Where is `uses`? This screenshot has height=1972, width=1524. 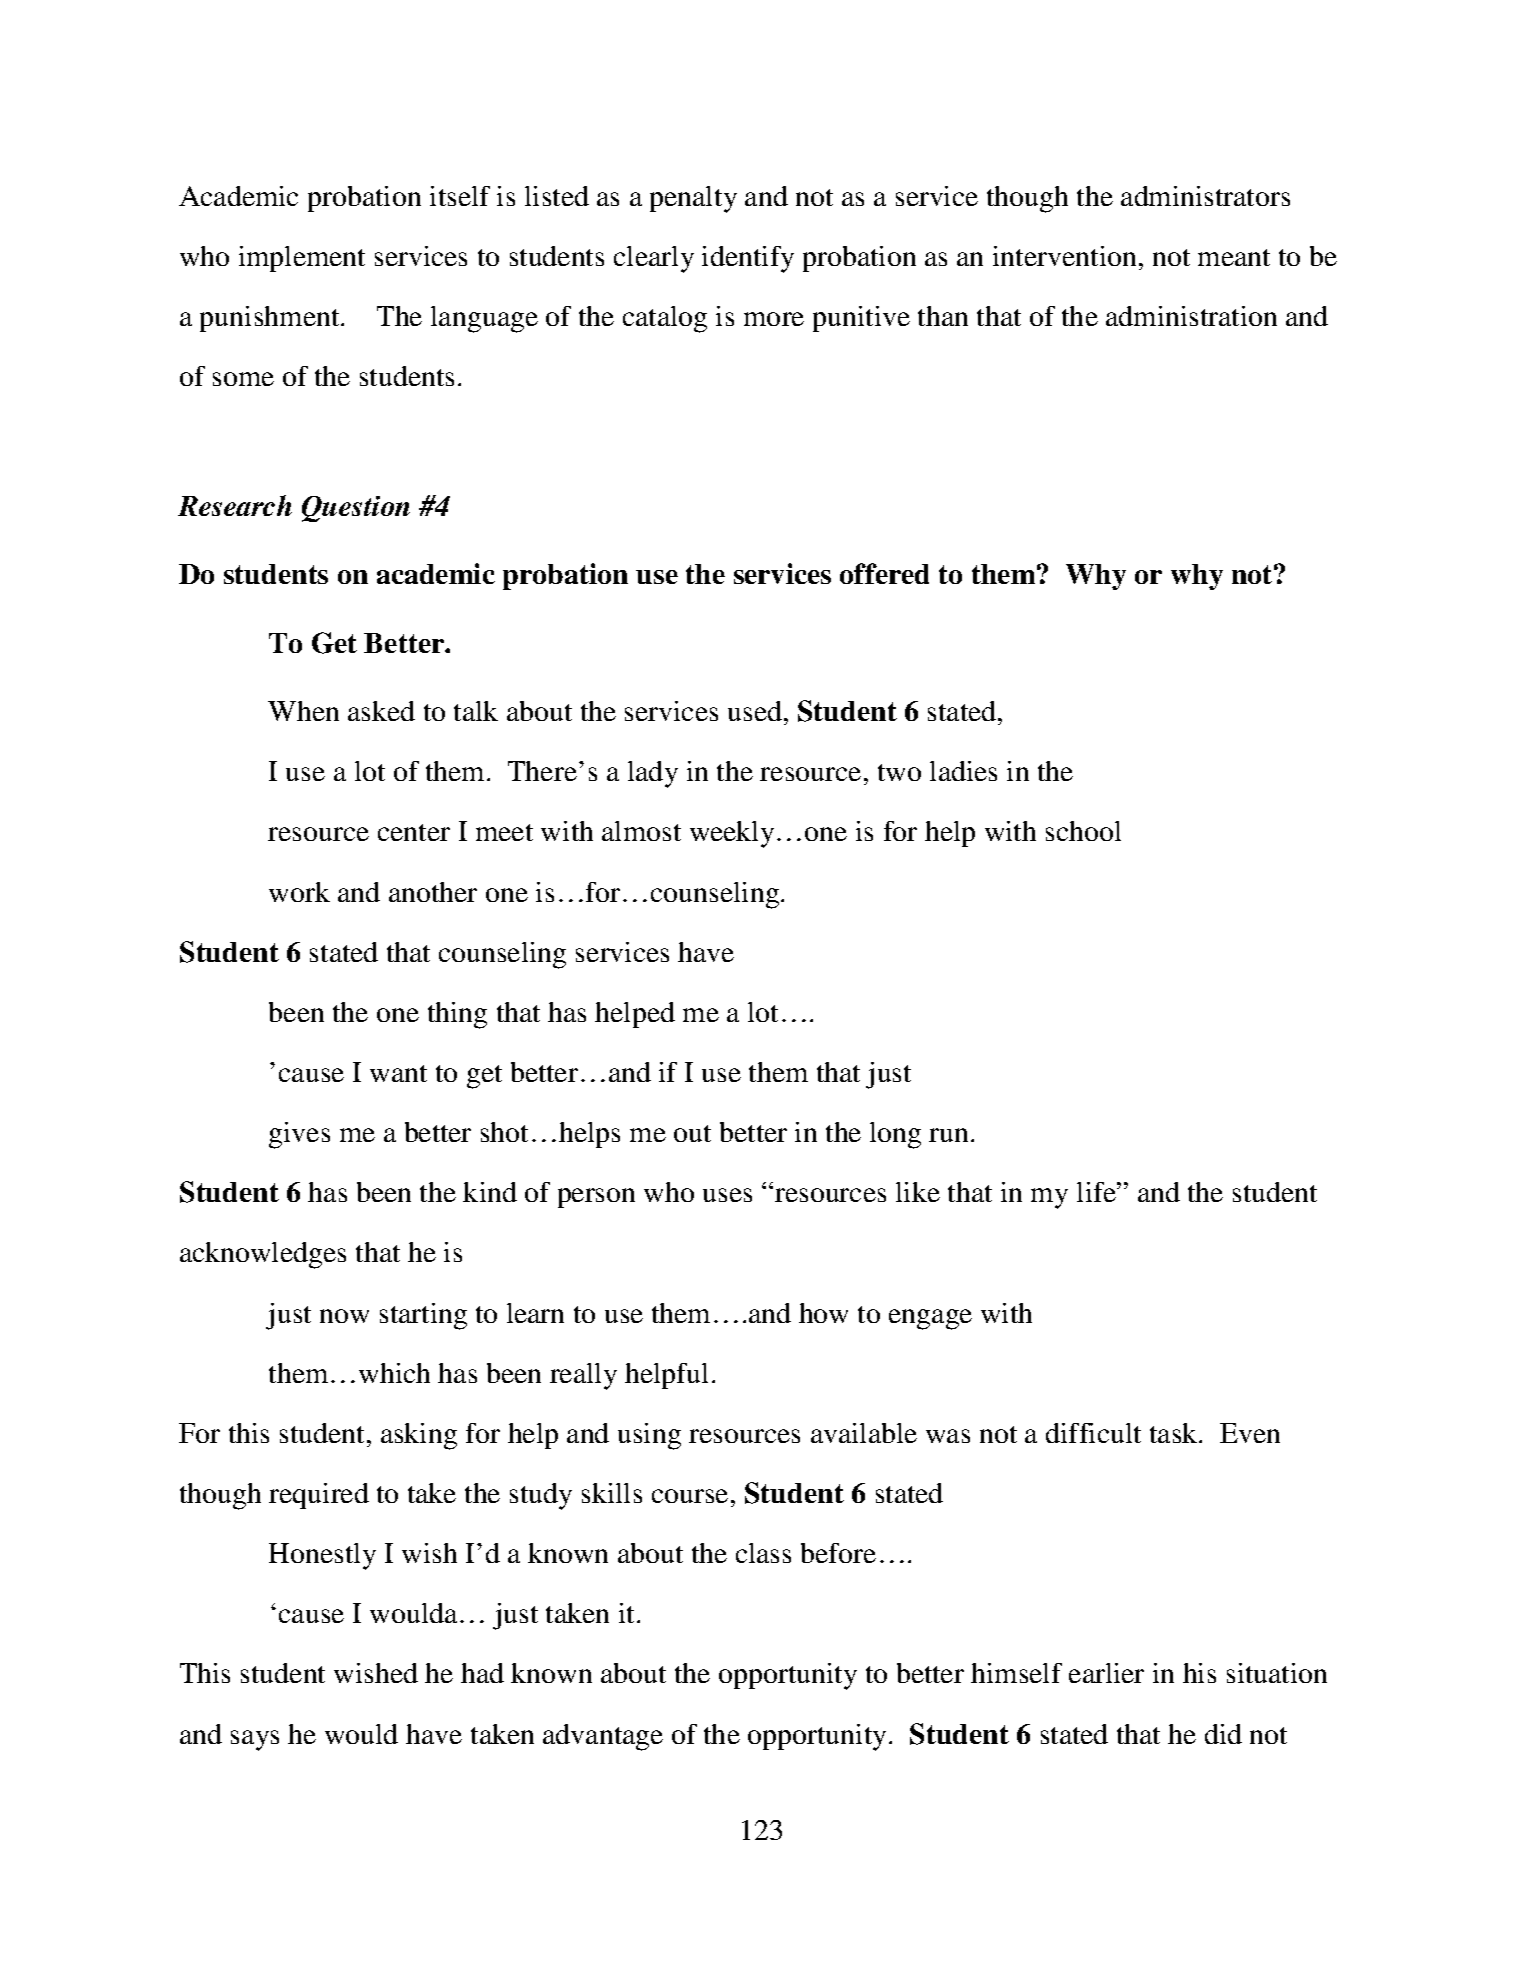
uses is located at coordinates (727, 1195).
